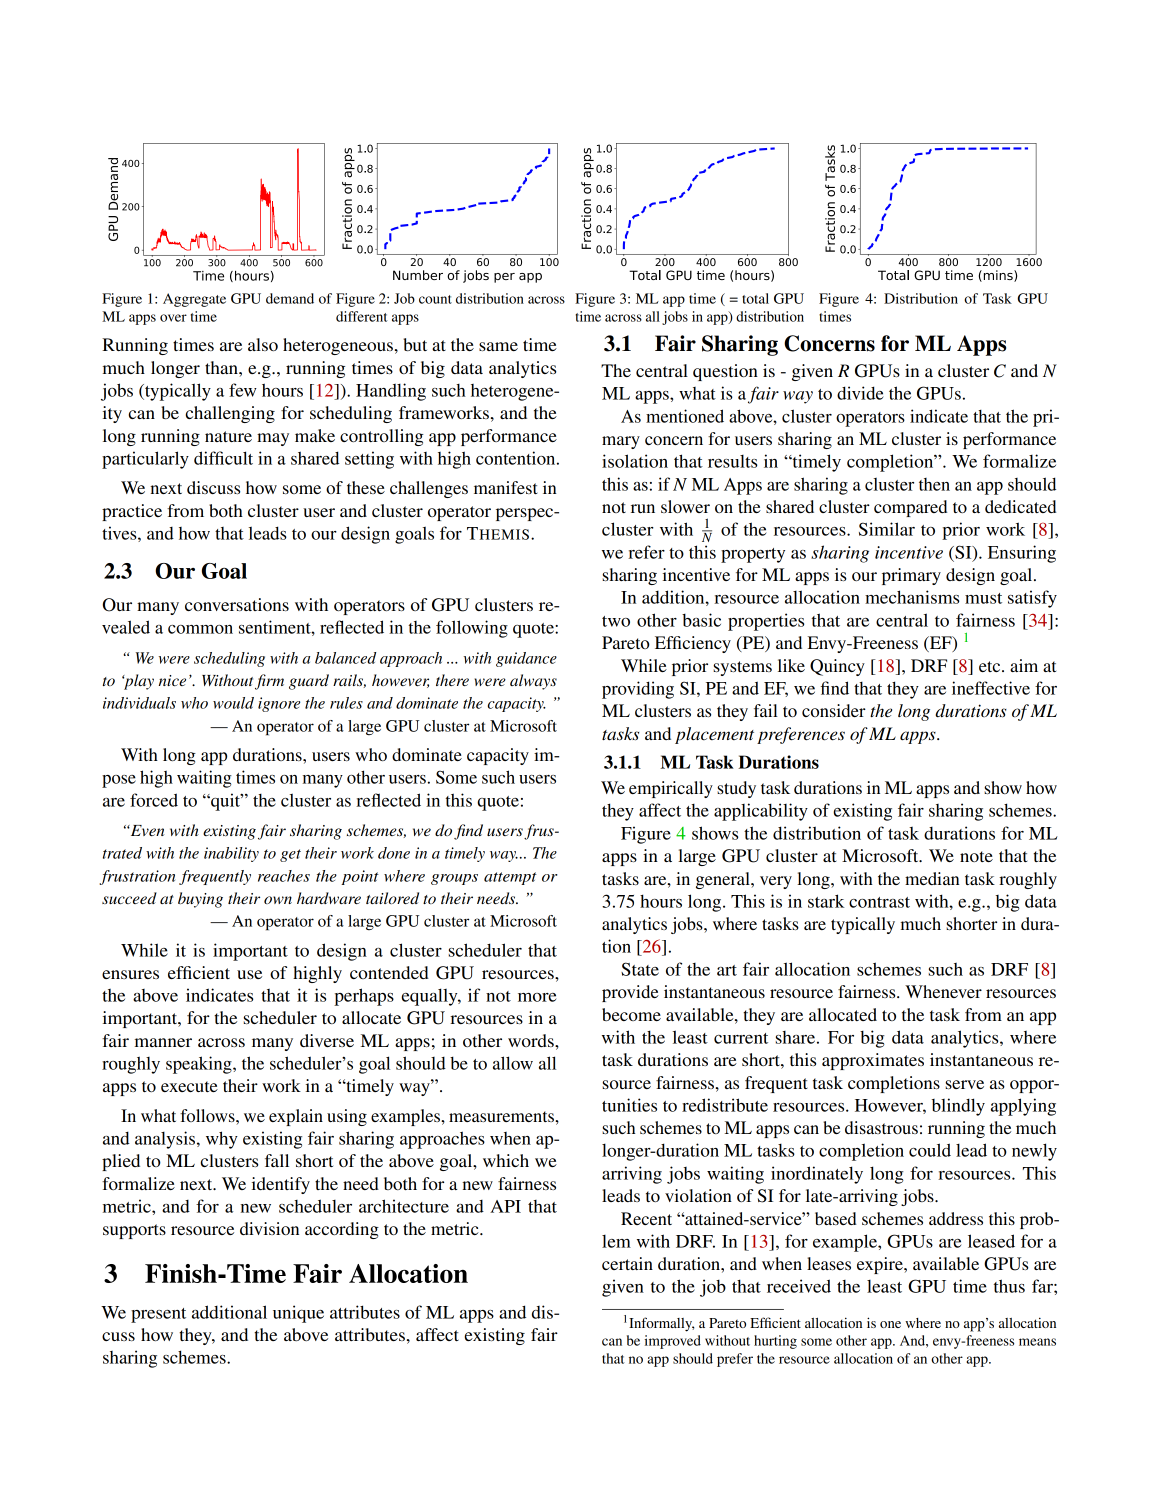  What do you see at coordinates (671, 789) in the screenshot?
I see `empirically` at bounding box center [671, 789].
